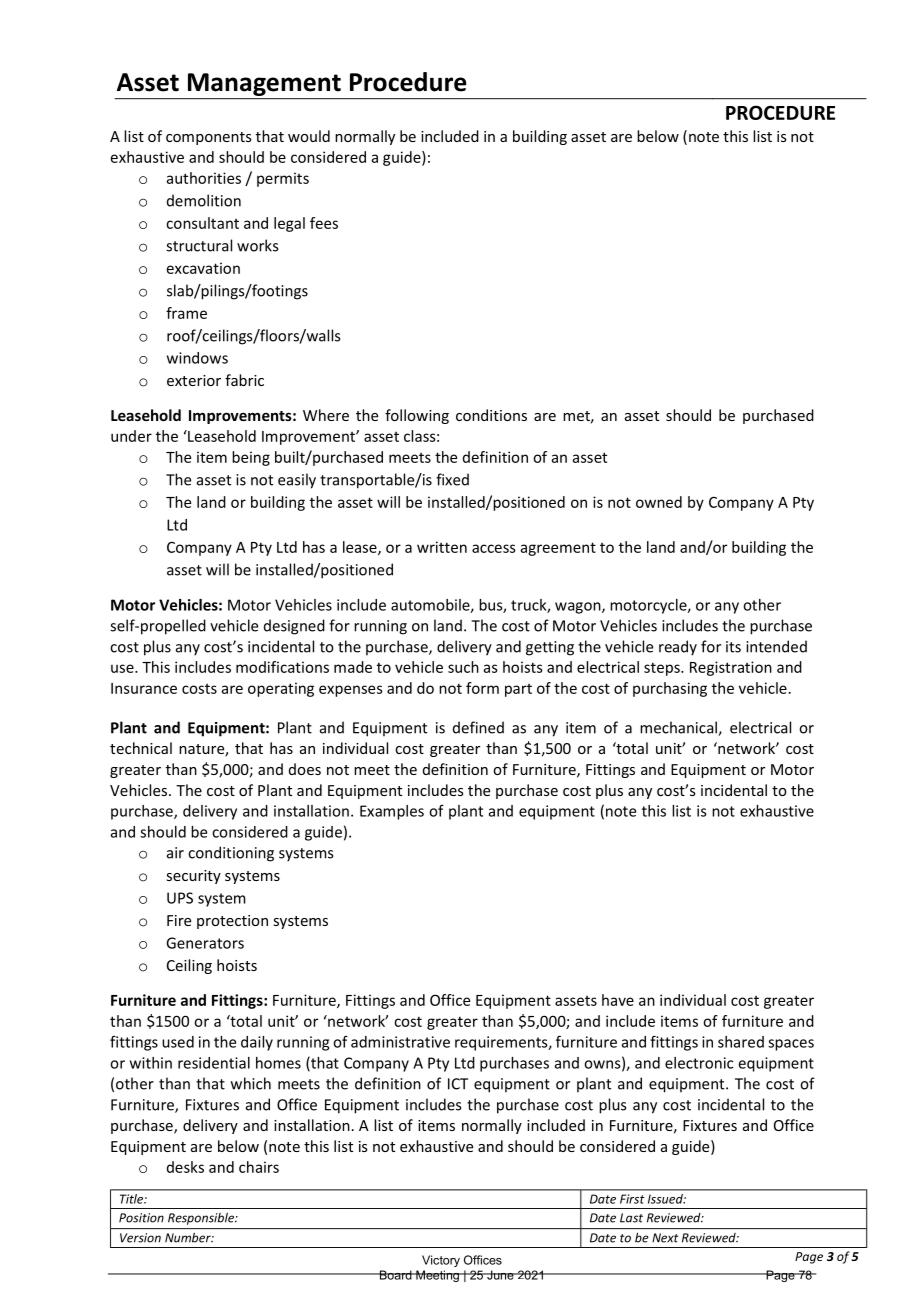  I want to click on Victory, so click(441, 1261).
